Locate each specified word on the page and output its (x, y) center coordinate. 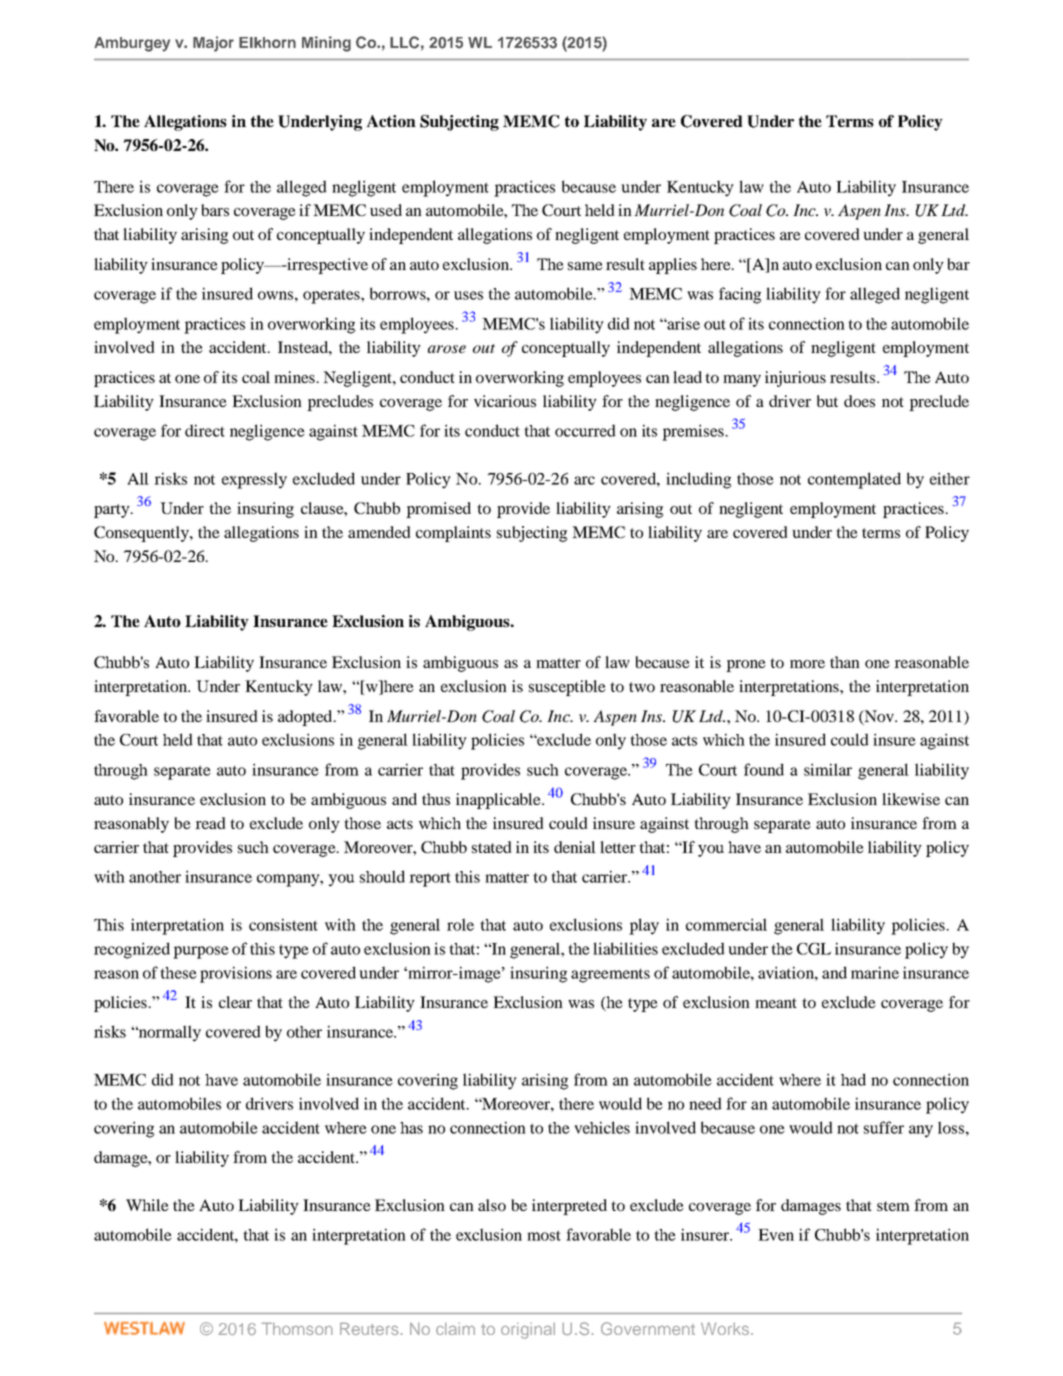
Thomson (297, 1329)
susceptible (567, 688)
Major (213, 44)
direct (205, 430)
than (845, 662)
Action (391, 121)
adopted (306, 718)
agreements (610, 976)
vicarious (505, 401)
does (859, 401)
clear (235, 1002)
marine (875, 972)
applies (673, 266)
